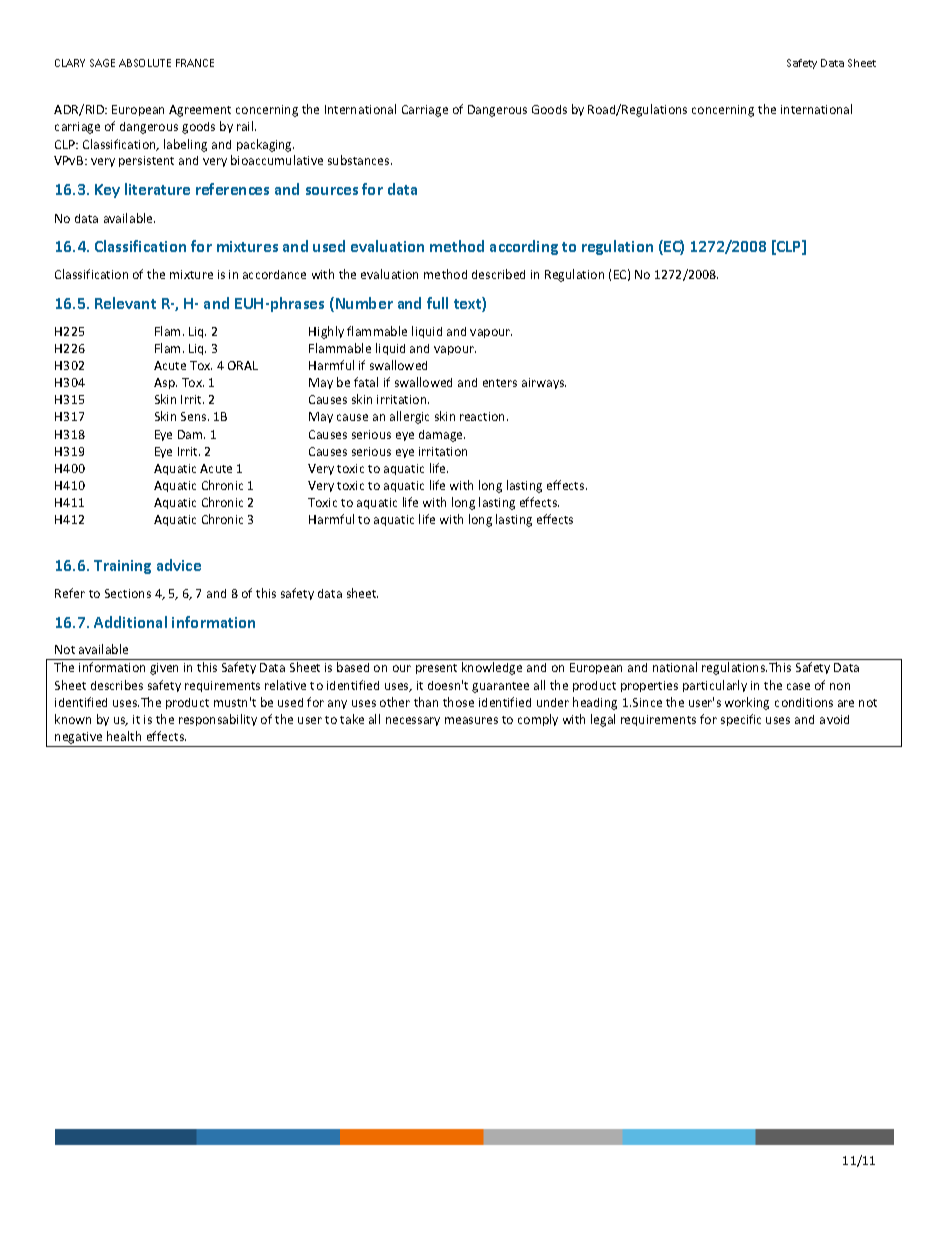  Describe the element at coordinates (544, 383) in the screenshot. I see `airways` at that location.
